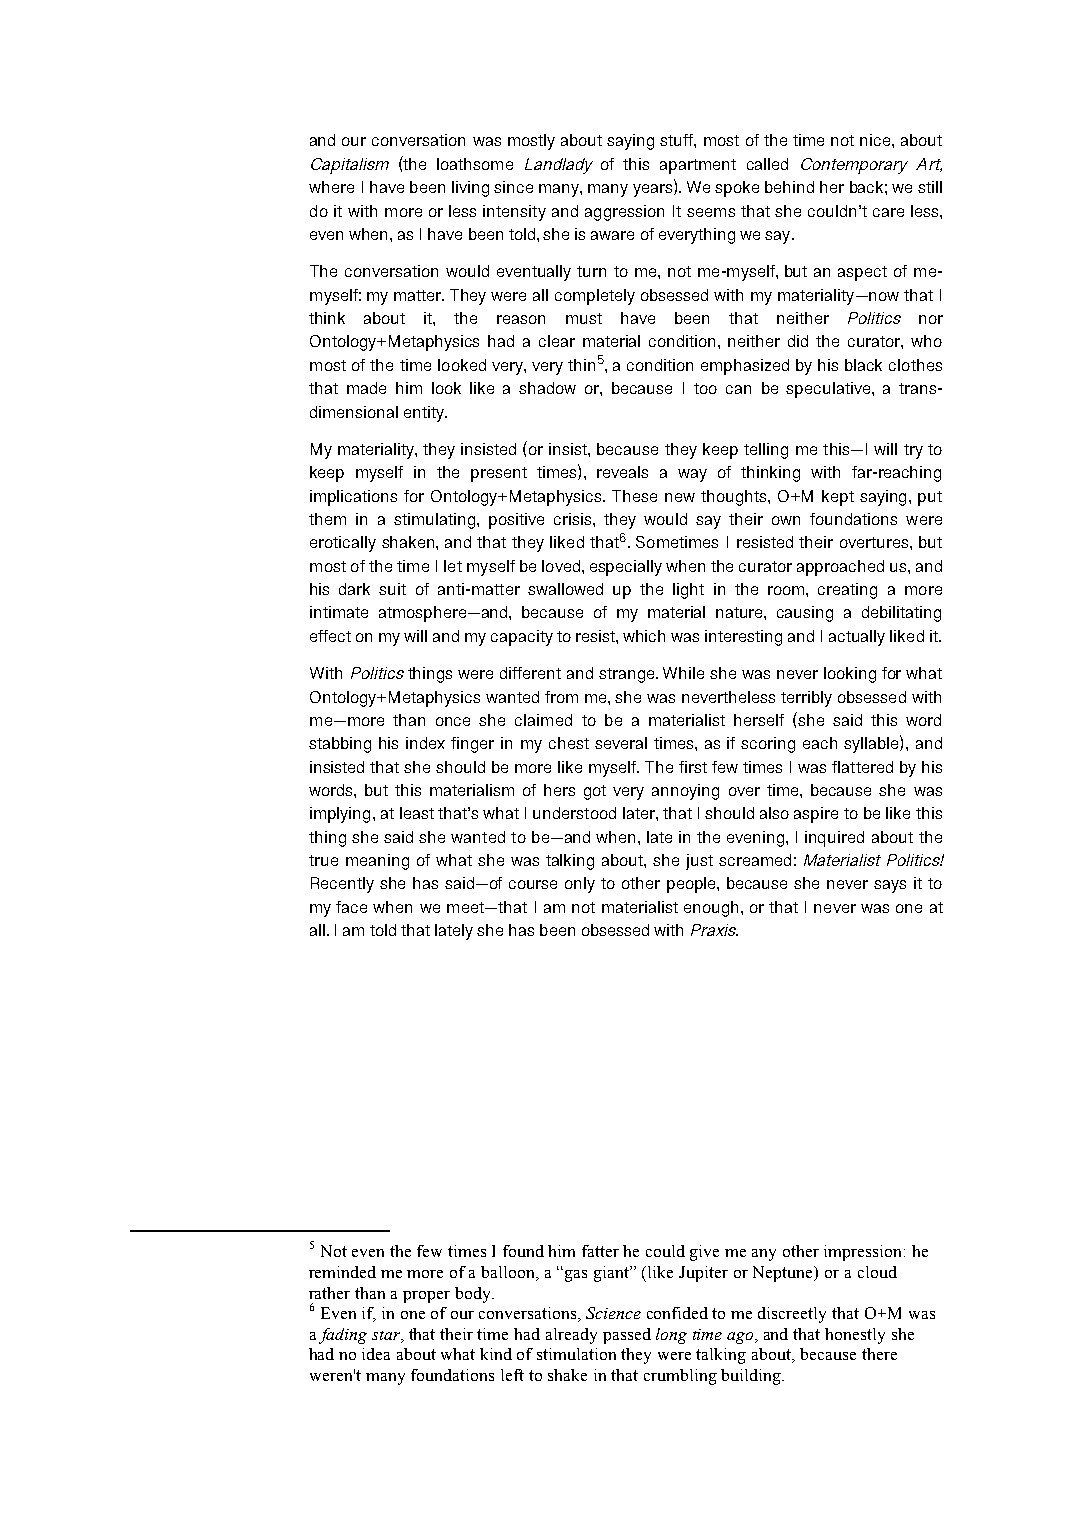 The height and width of the document is (1516, 1072). Describe the element at coordinates (387, 1336) in the document. I see `star` at that location.
